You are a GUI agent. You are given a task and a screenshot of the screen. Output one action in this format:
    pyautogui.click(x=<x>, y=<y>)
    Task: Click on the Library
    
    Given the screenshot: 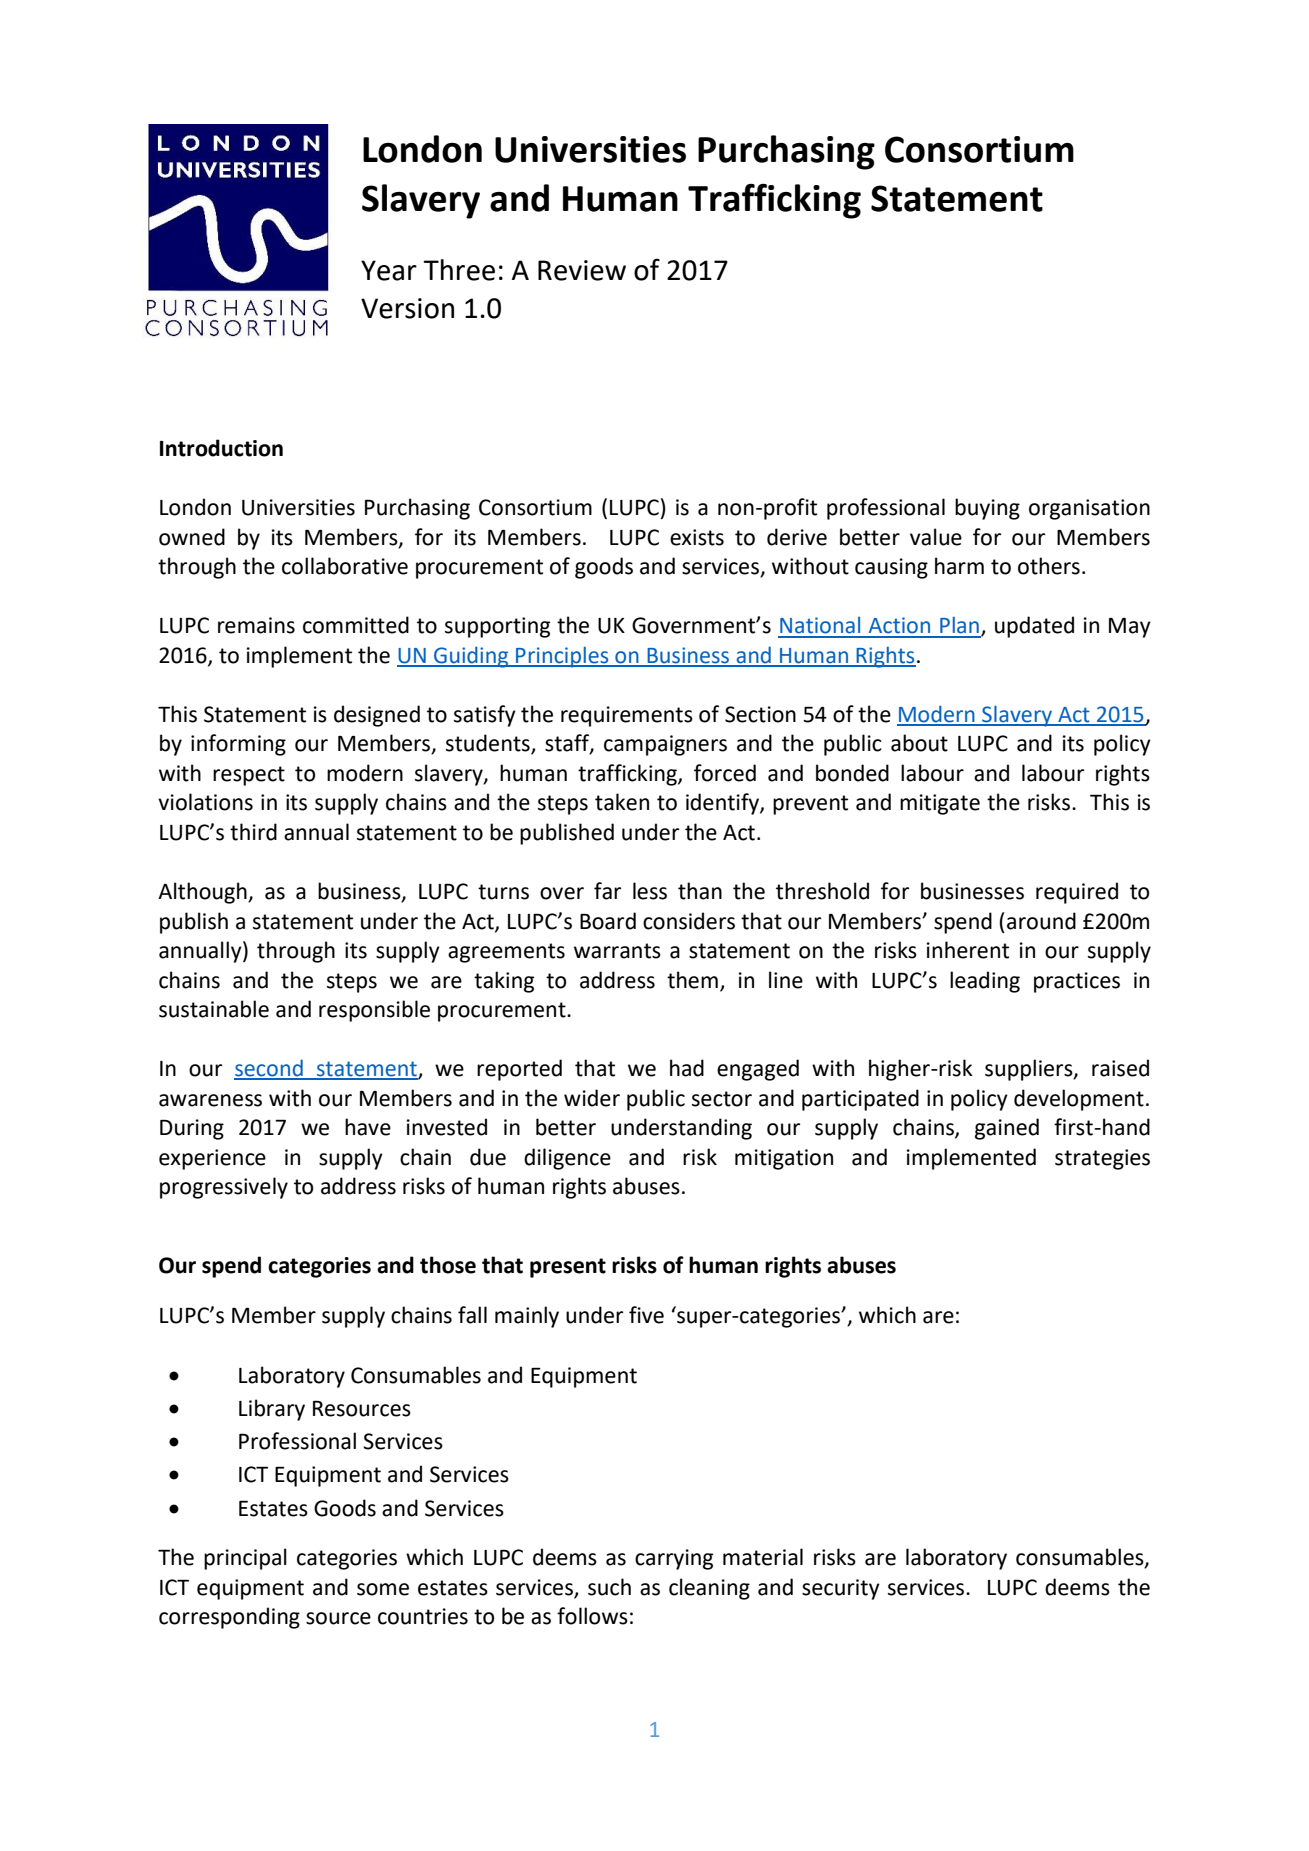 What is the action you would take?
    pyautogui.click(x=272, y=1410)
